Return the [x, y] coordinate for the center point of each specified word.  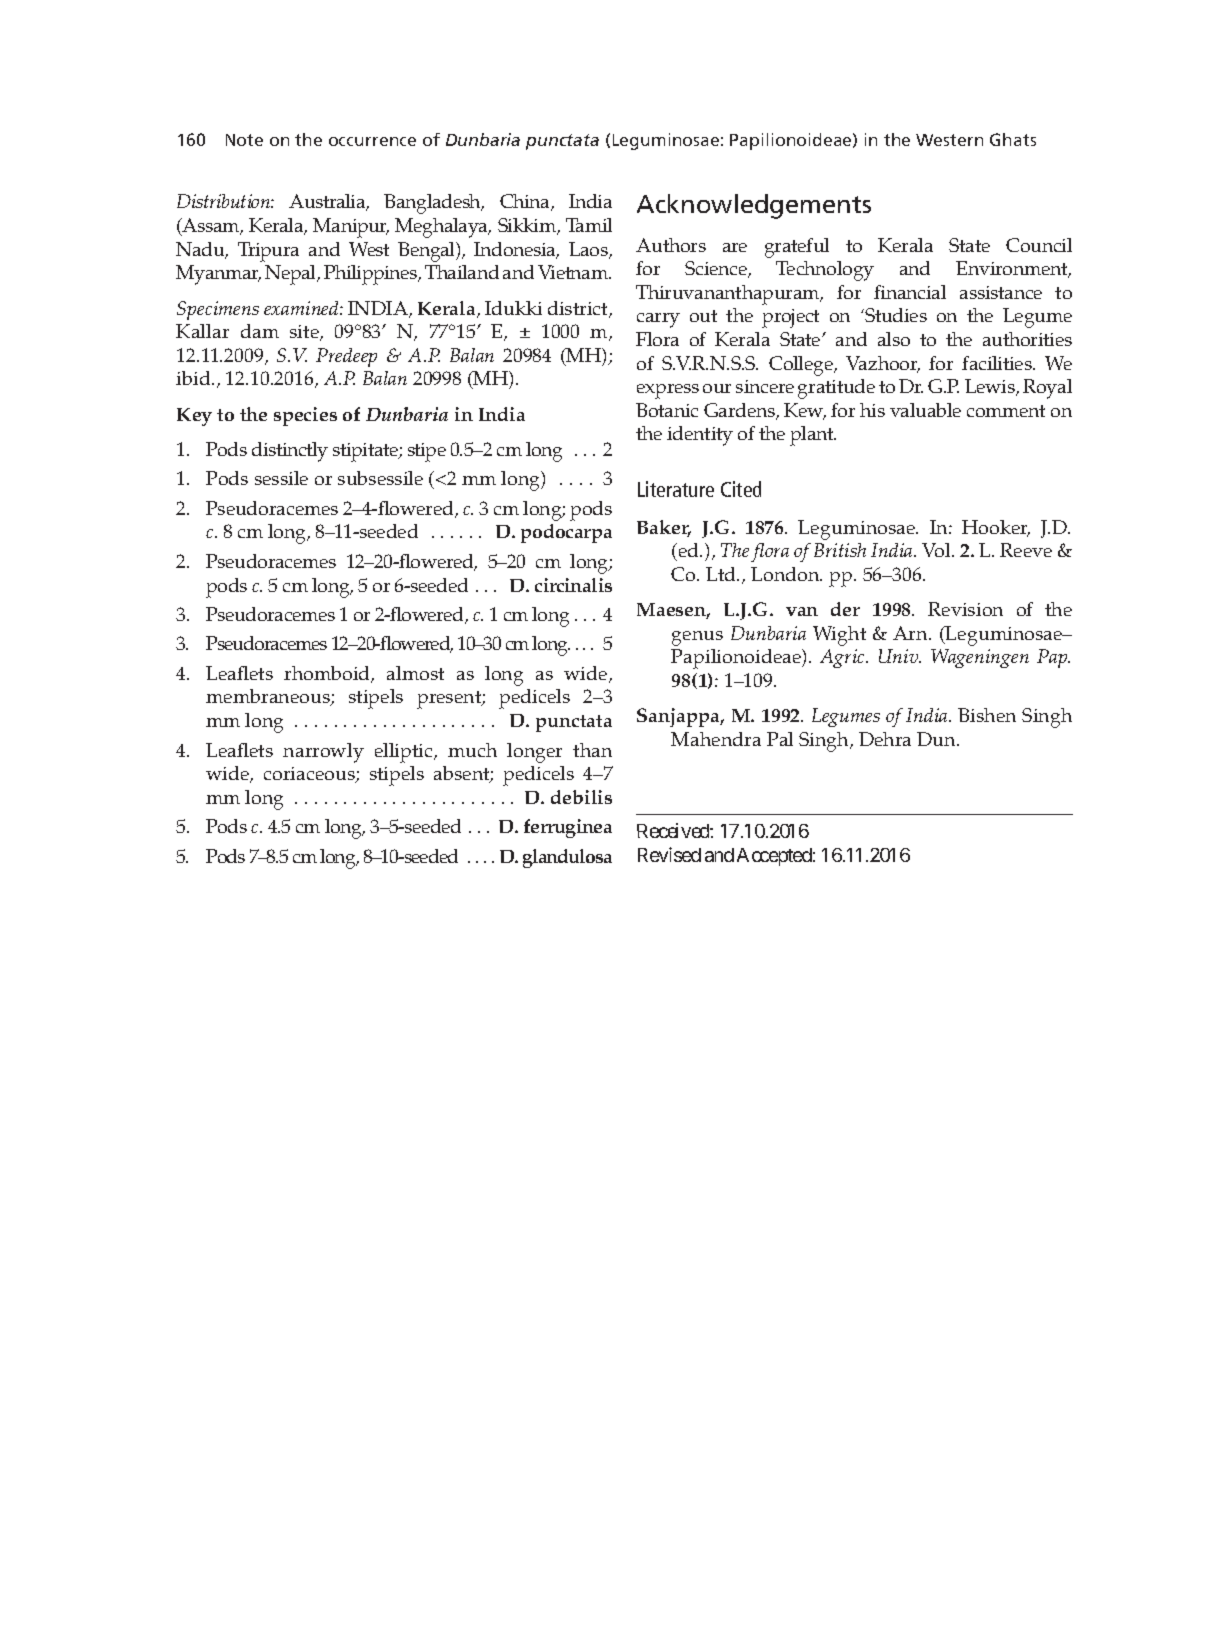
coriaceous [310, 775]
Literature [676, 489]
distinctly [290, 452]
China [526, 202]
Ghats [1013, 139]
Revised [669, 854]
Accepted [774, 857]
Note [244, 140]
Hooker [996, 528]
